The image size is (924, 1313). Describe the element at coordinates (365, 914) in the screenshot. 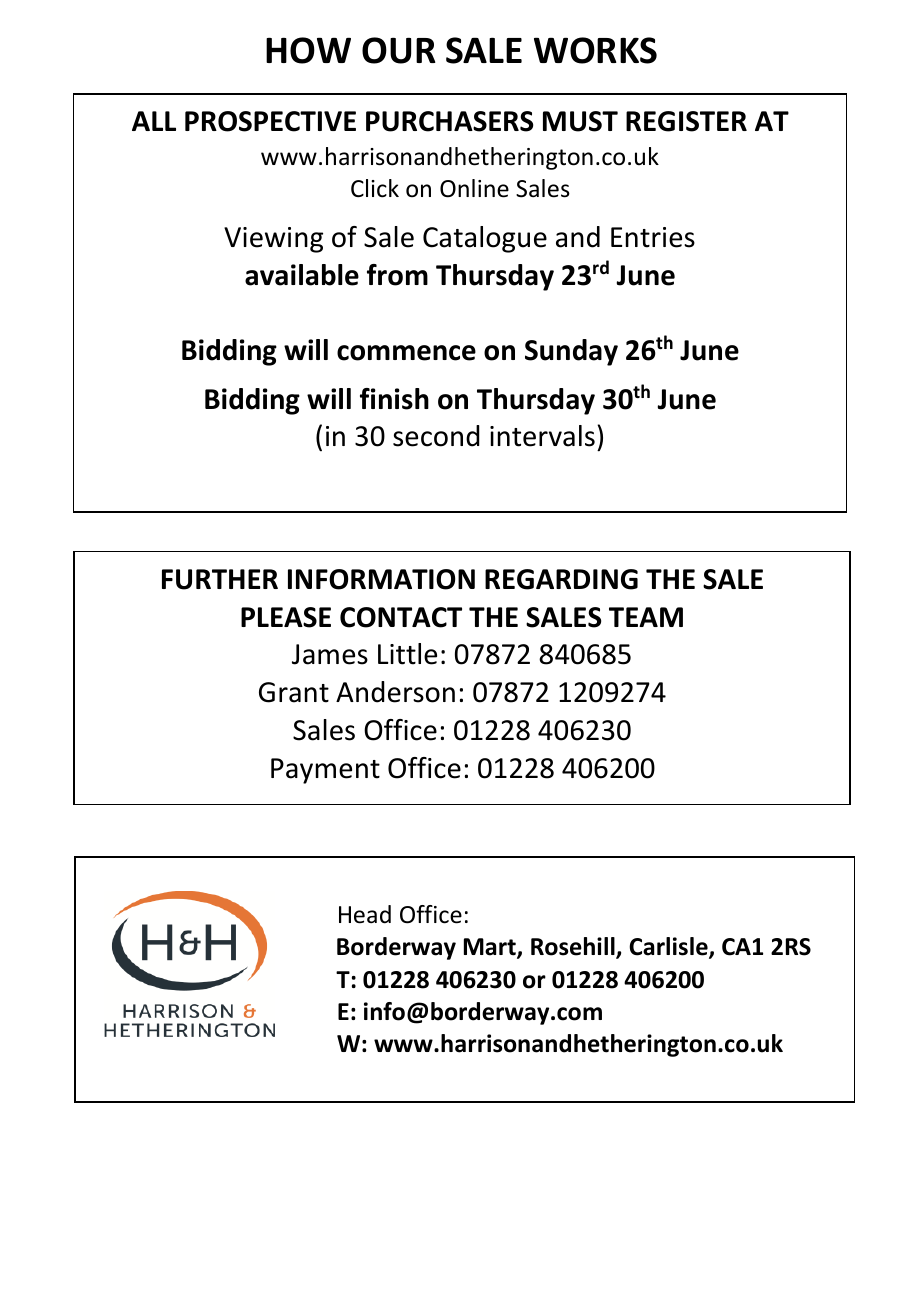

I see `Head` at that location.
